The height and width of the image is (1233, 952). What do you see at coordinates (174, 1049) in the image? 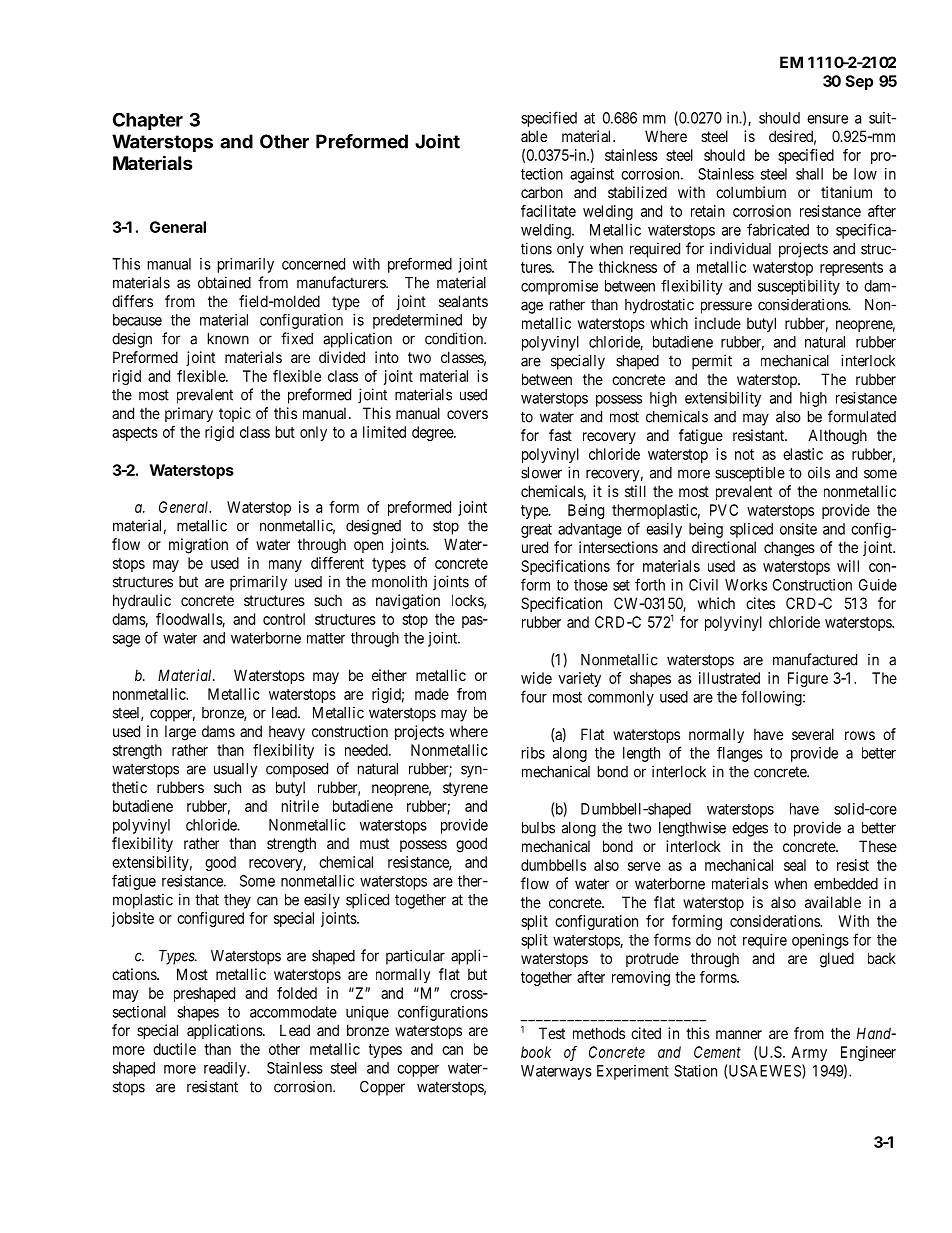
I see `ductile` at bounding box center [174, 1049].
